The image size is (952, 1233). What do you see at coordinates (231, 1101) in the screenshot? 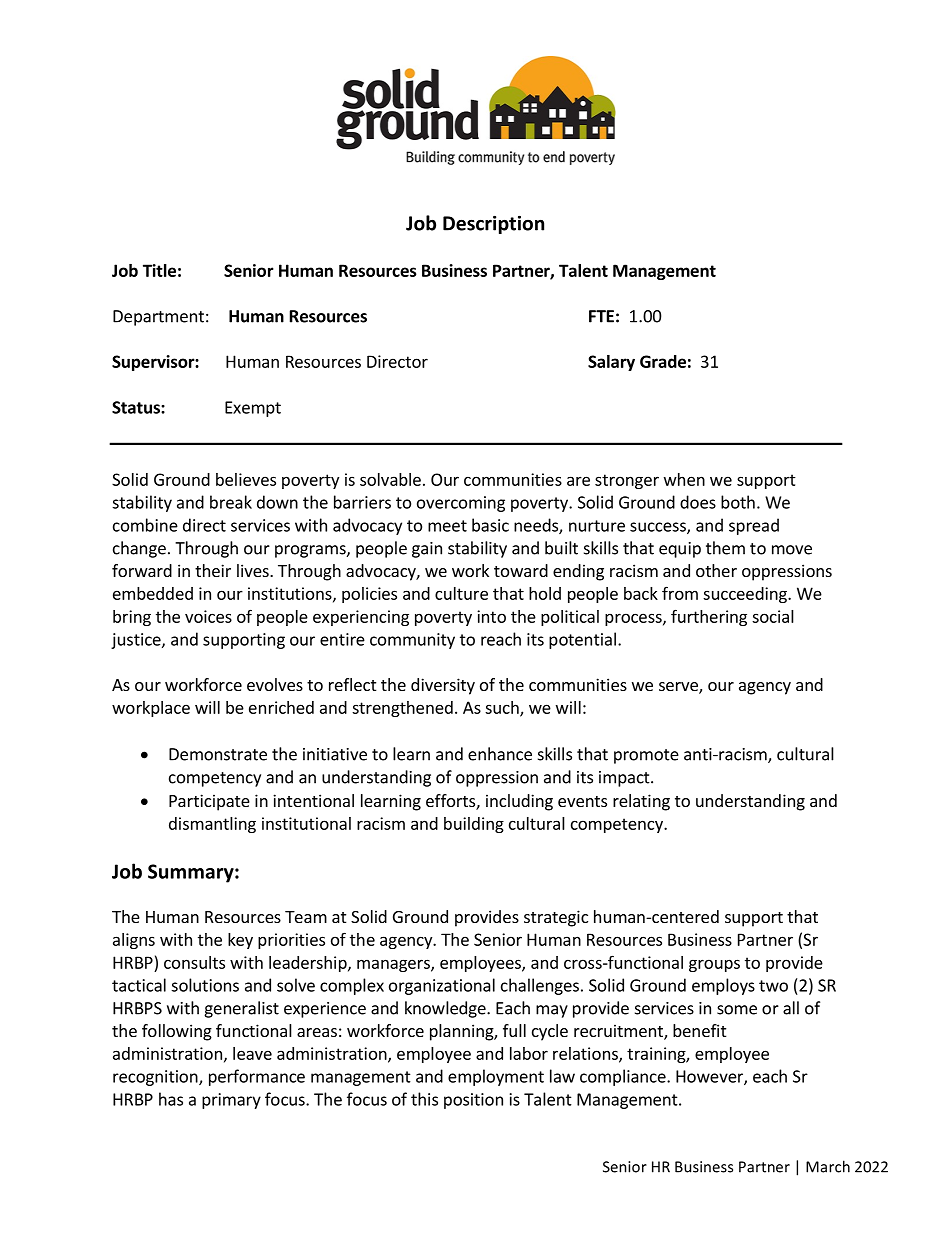
I see `primary` at bounding box center [231, 1101].
